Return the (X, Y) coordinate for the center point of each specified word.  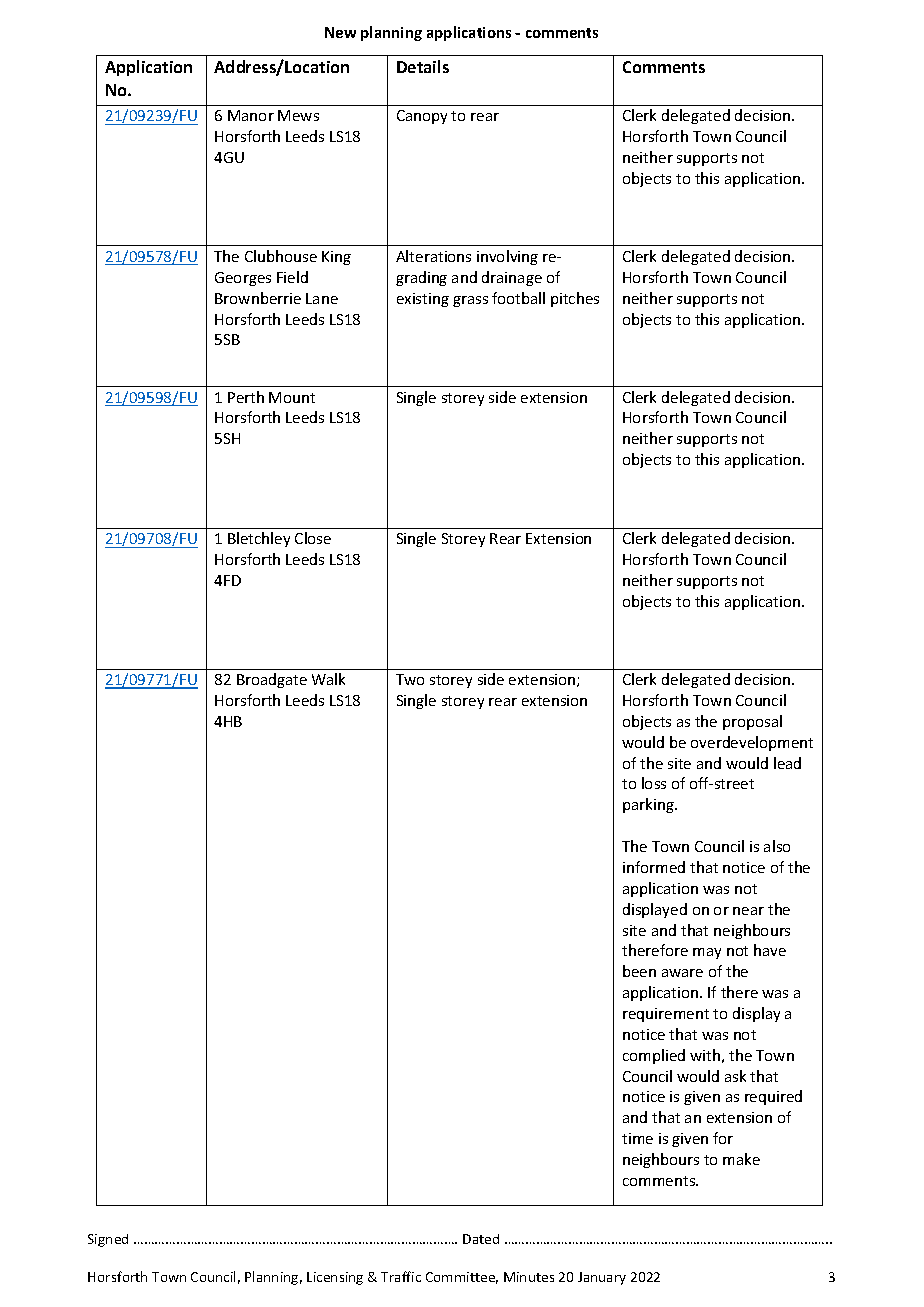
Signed (108, 1240)
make (741, 1159)
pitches (575, 299)
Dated (481, 1239)
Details (423, 66)
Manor (251, 115)
